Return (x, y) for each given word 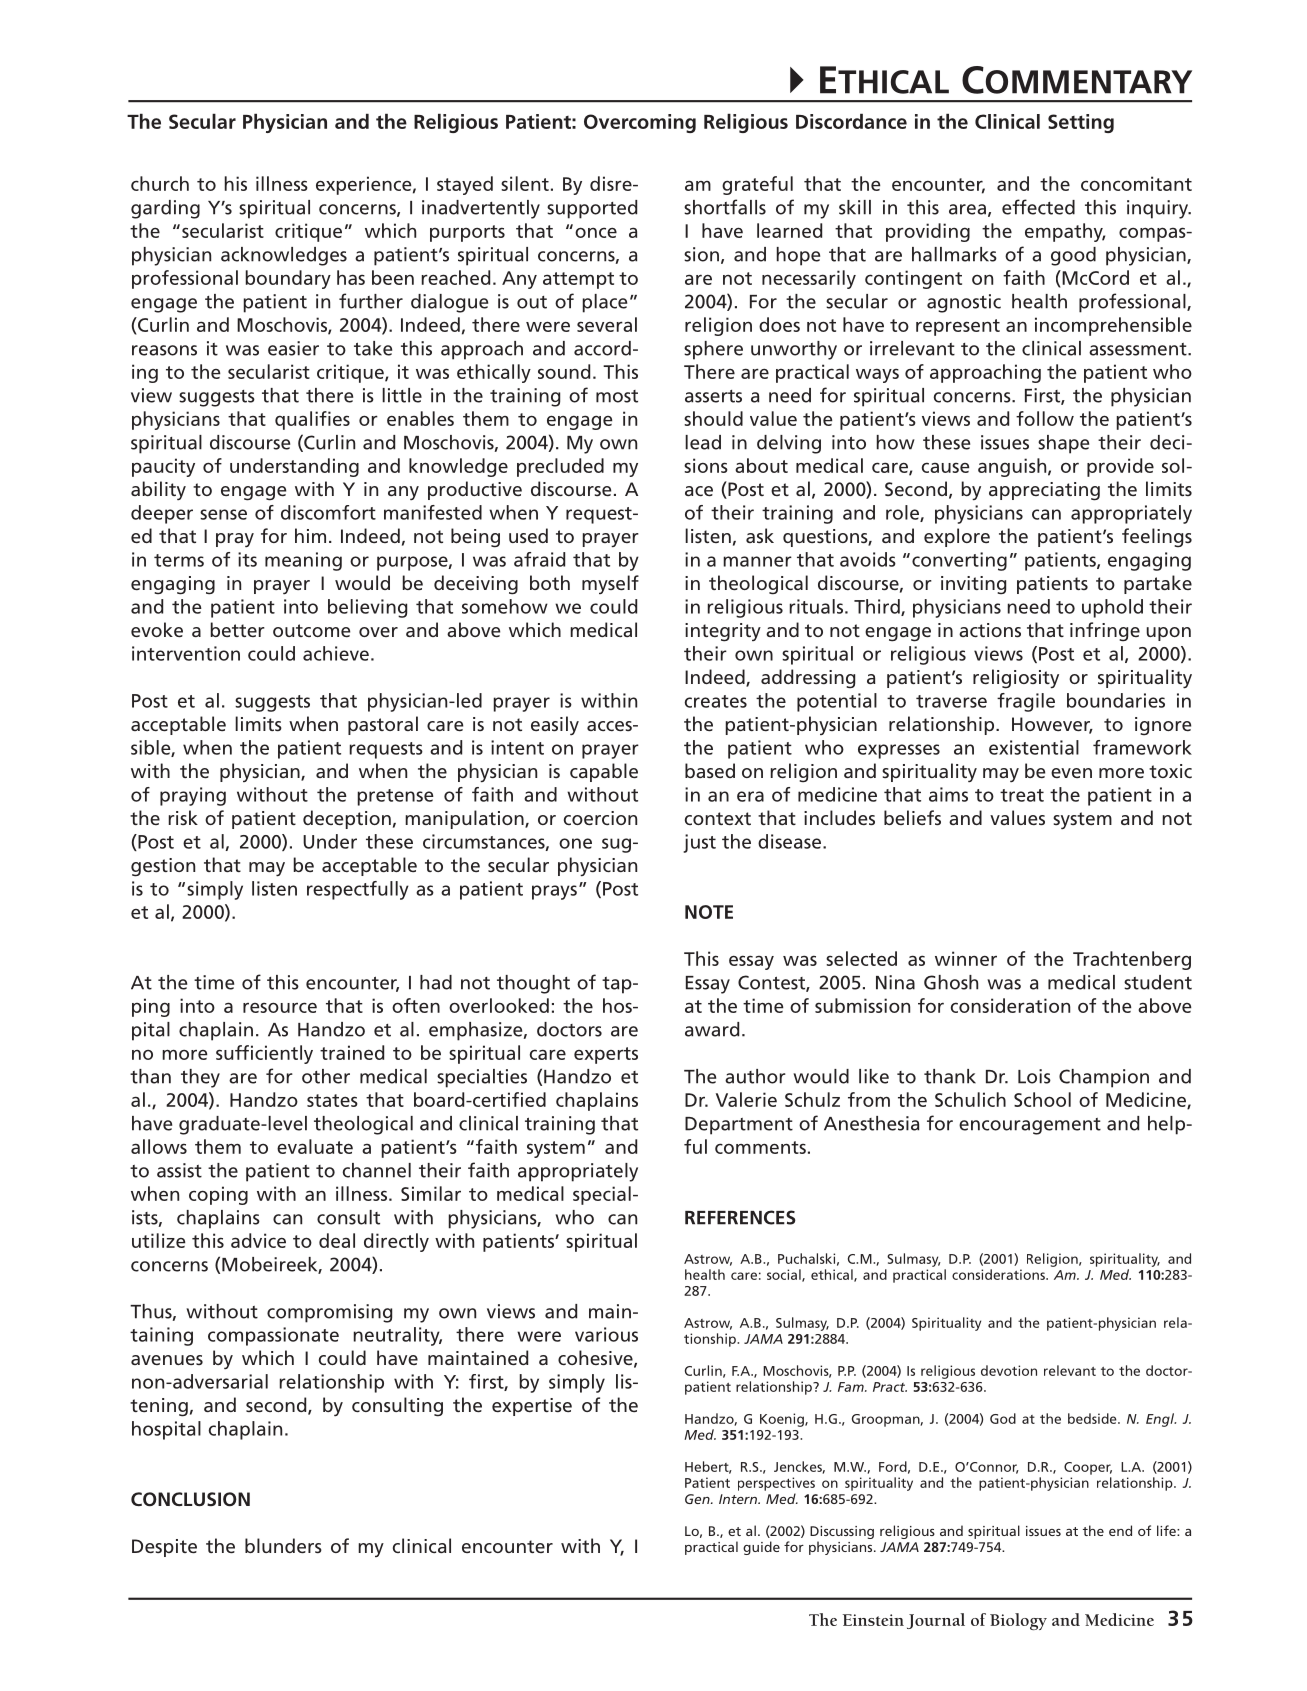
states (332, 1100)
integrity (723, 632)
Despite (164, 1548)
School (1042, 1099)
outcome (311, 630)
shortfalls (725, 207)
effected (1038, 207)
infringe (1105, 631)
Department (739, 1126)
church (160, 183)
